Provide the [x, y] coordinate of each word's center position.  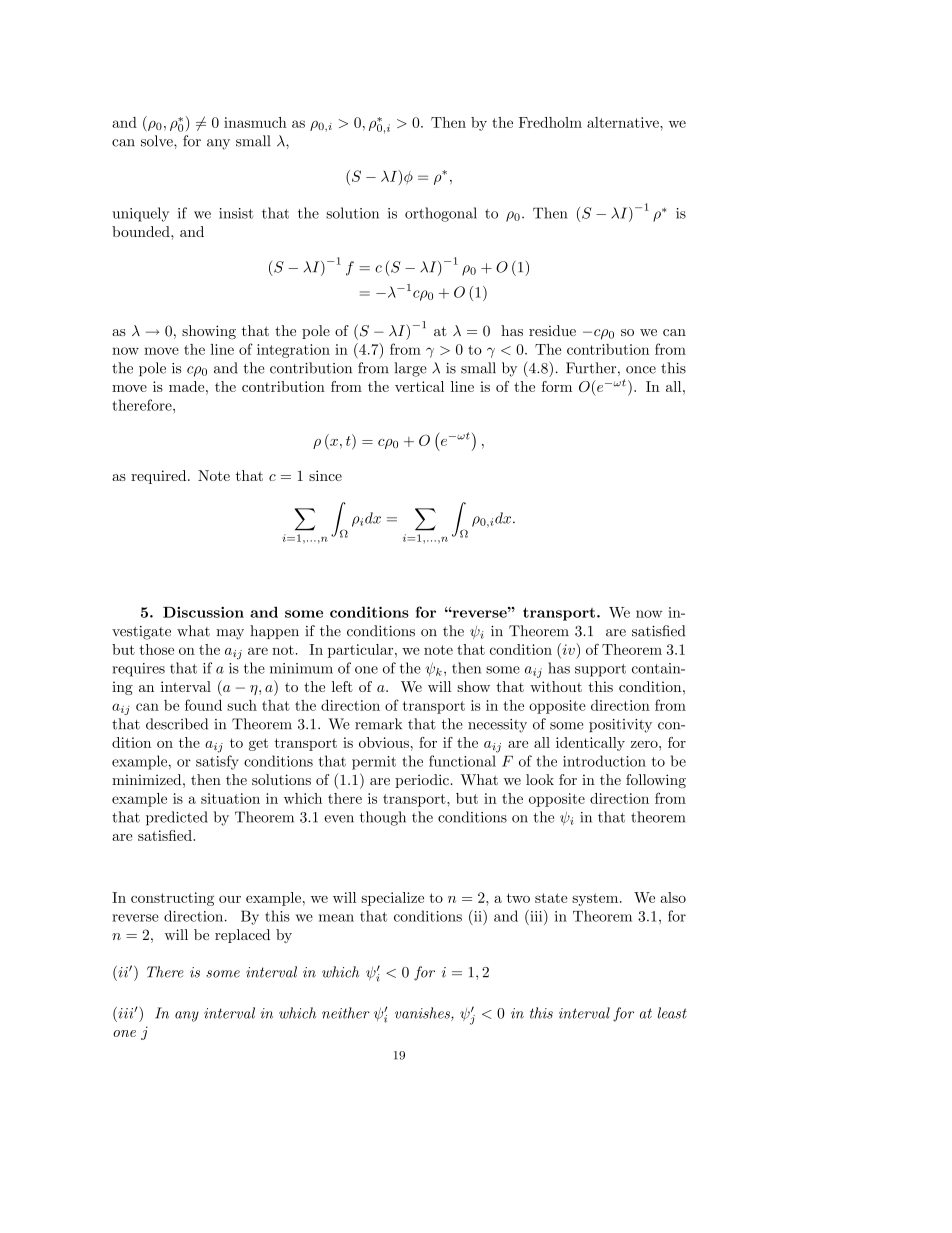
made [188, 386]
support [600, 670]
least [672, 1013]
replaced [242, 936]
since [325, 475]
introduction [604, 761]
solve [158, 141]
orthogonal [441, 214]
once [641, 370]
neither [346, 1013]
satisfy [217, 762]
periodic [422, 781]
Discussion [203, 612]
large [410, 369]
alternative [624, 122]
